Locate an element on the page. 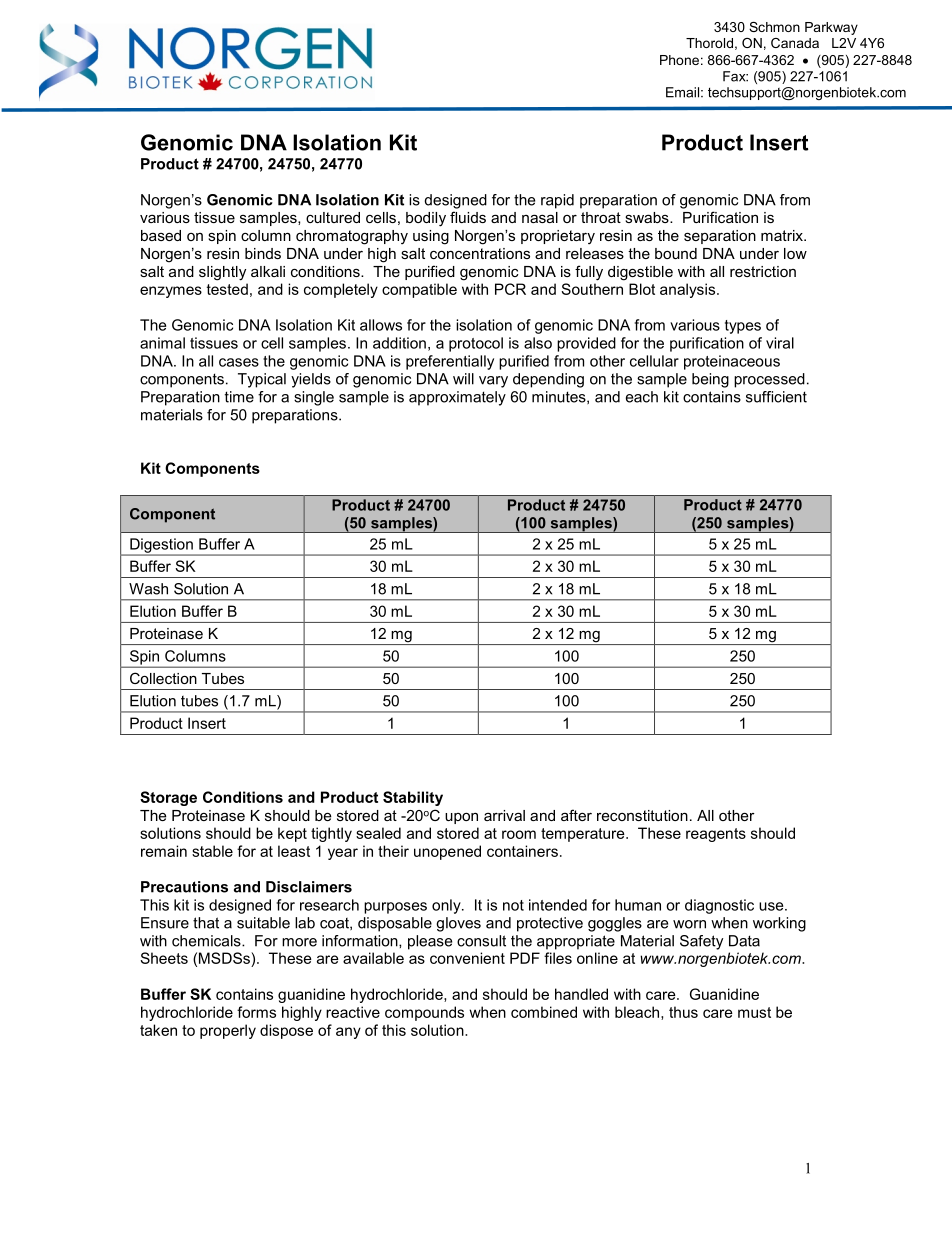 The image size is (952, 1233). reagents is located at coordinates (716, 835).
